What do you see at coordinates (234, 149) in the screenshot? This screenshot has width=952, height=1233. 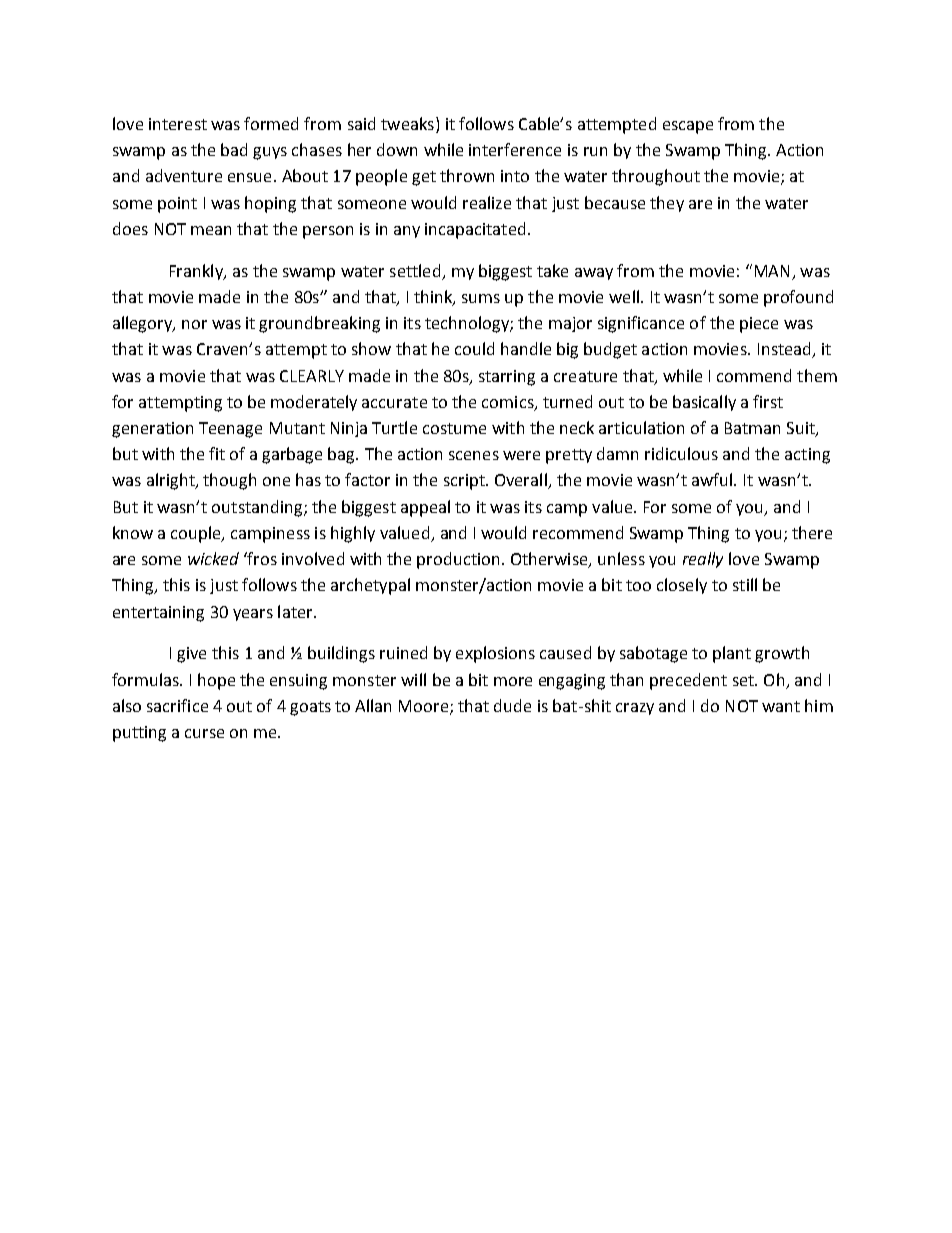 I see `bad` at bounding box center [234, 149].
